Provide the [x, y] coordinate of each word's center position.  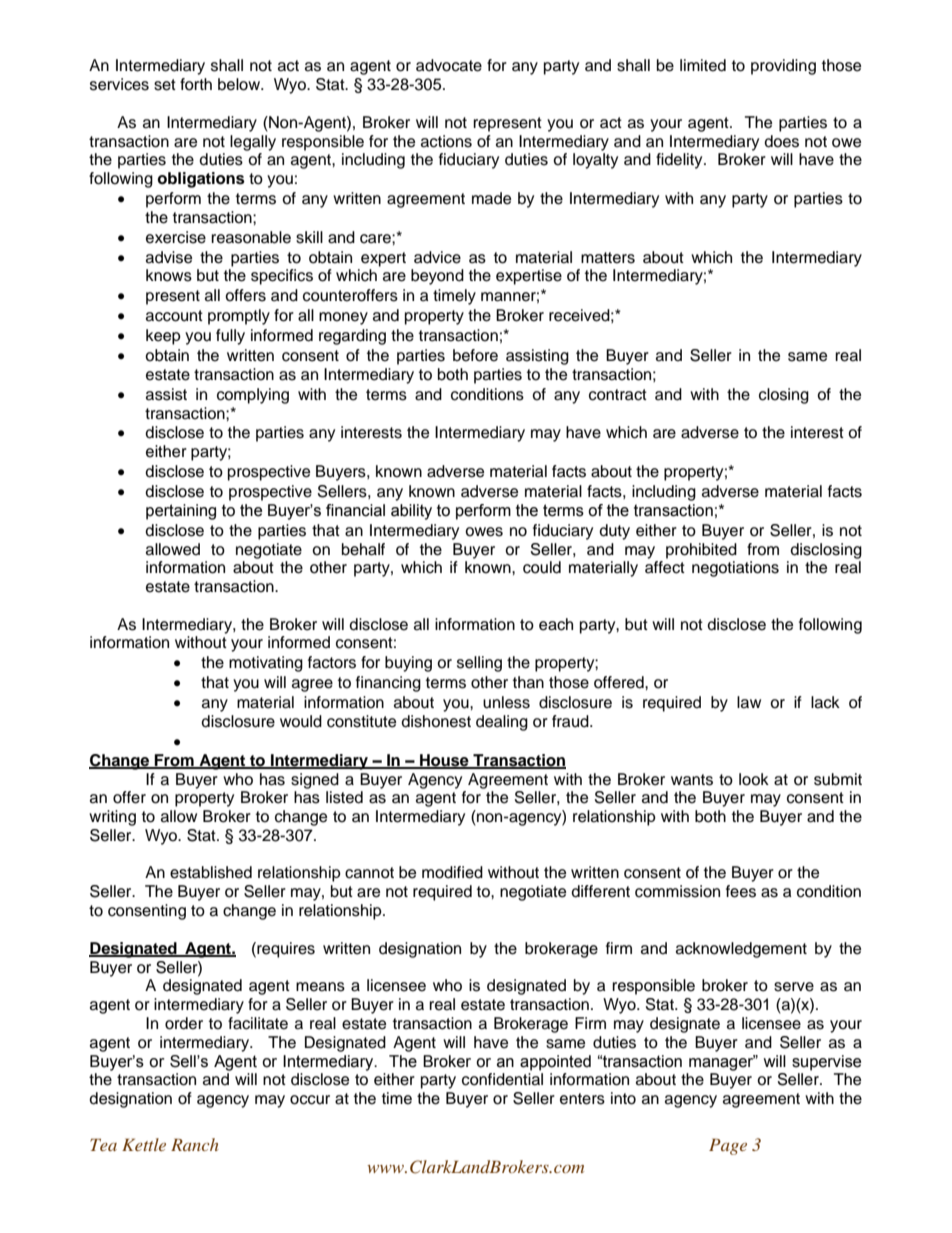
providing [783, 67]
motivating [266, 664]
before [475, 355]
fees [741, 891]
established [211, 872]
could [542, 567]
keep [163, 337]
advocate [449, 65]
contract [618, 395]
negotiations [735, 569]
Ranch [195, 1144]
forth [196, 84]
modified [452, 872]
